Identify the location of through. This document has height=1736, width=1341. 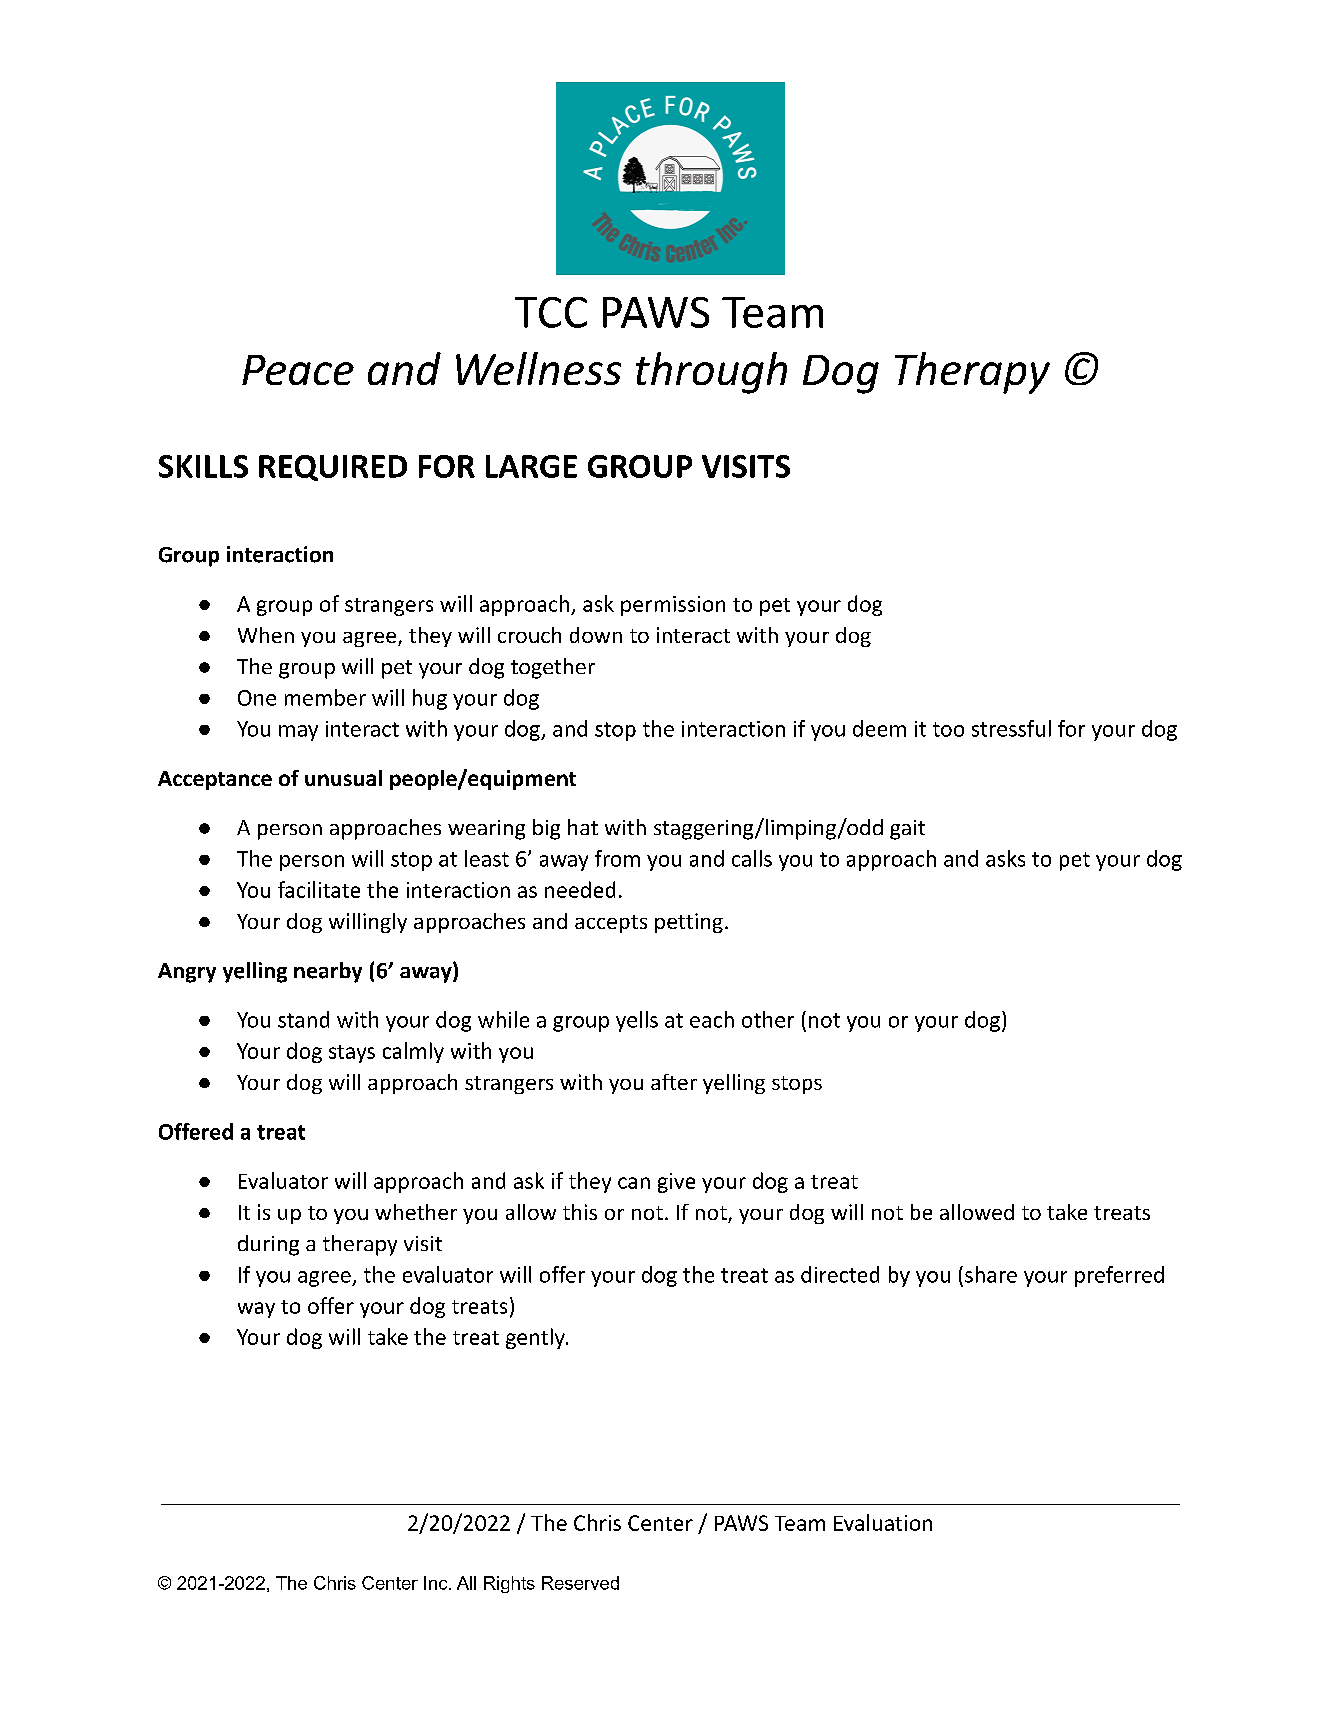
(711, 373).
